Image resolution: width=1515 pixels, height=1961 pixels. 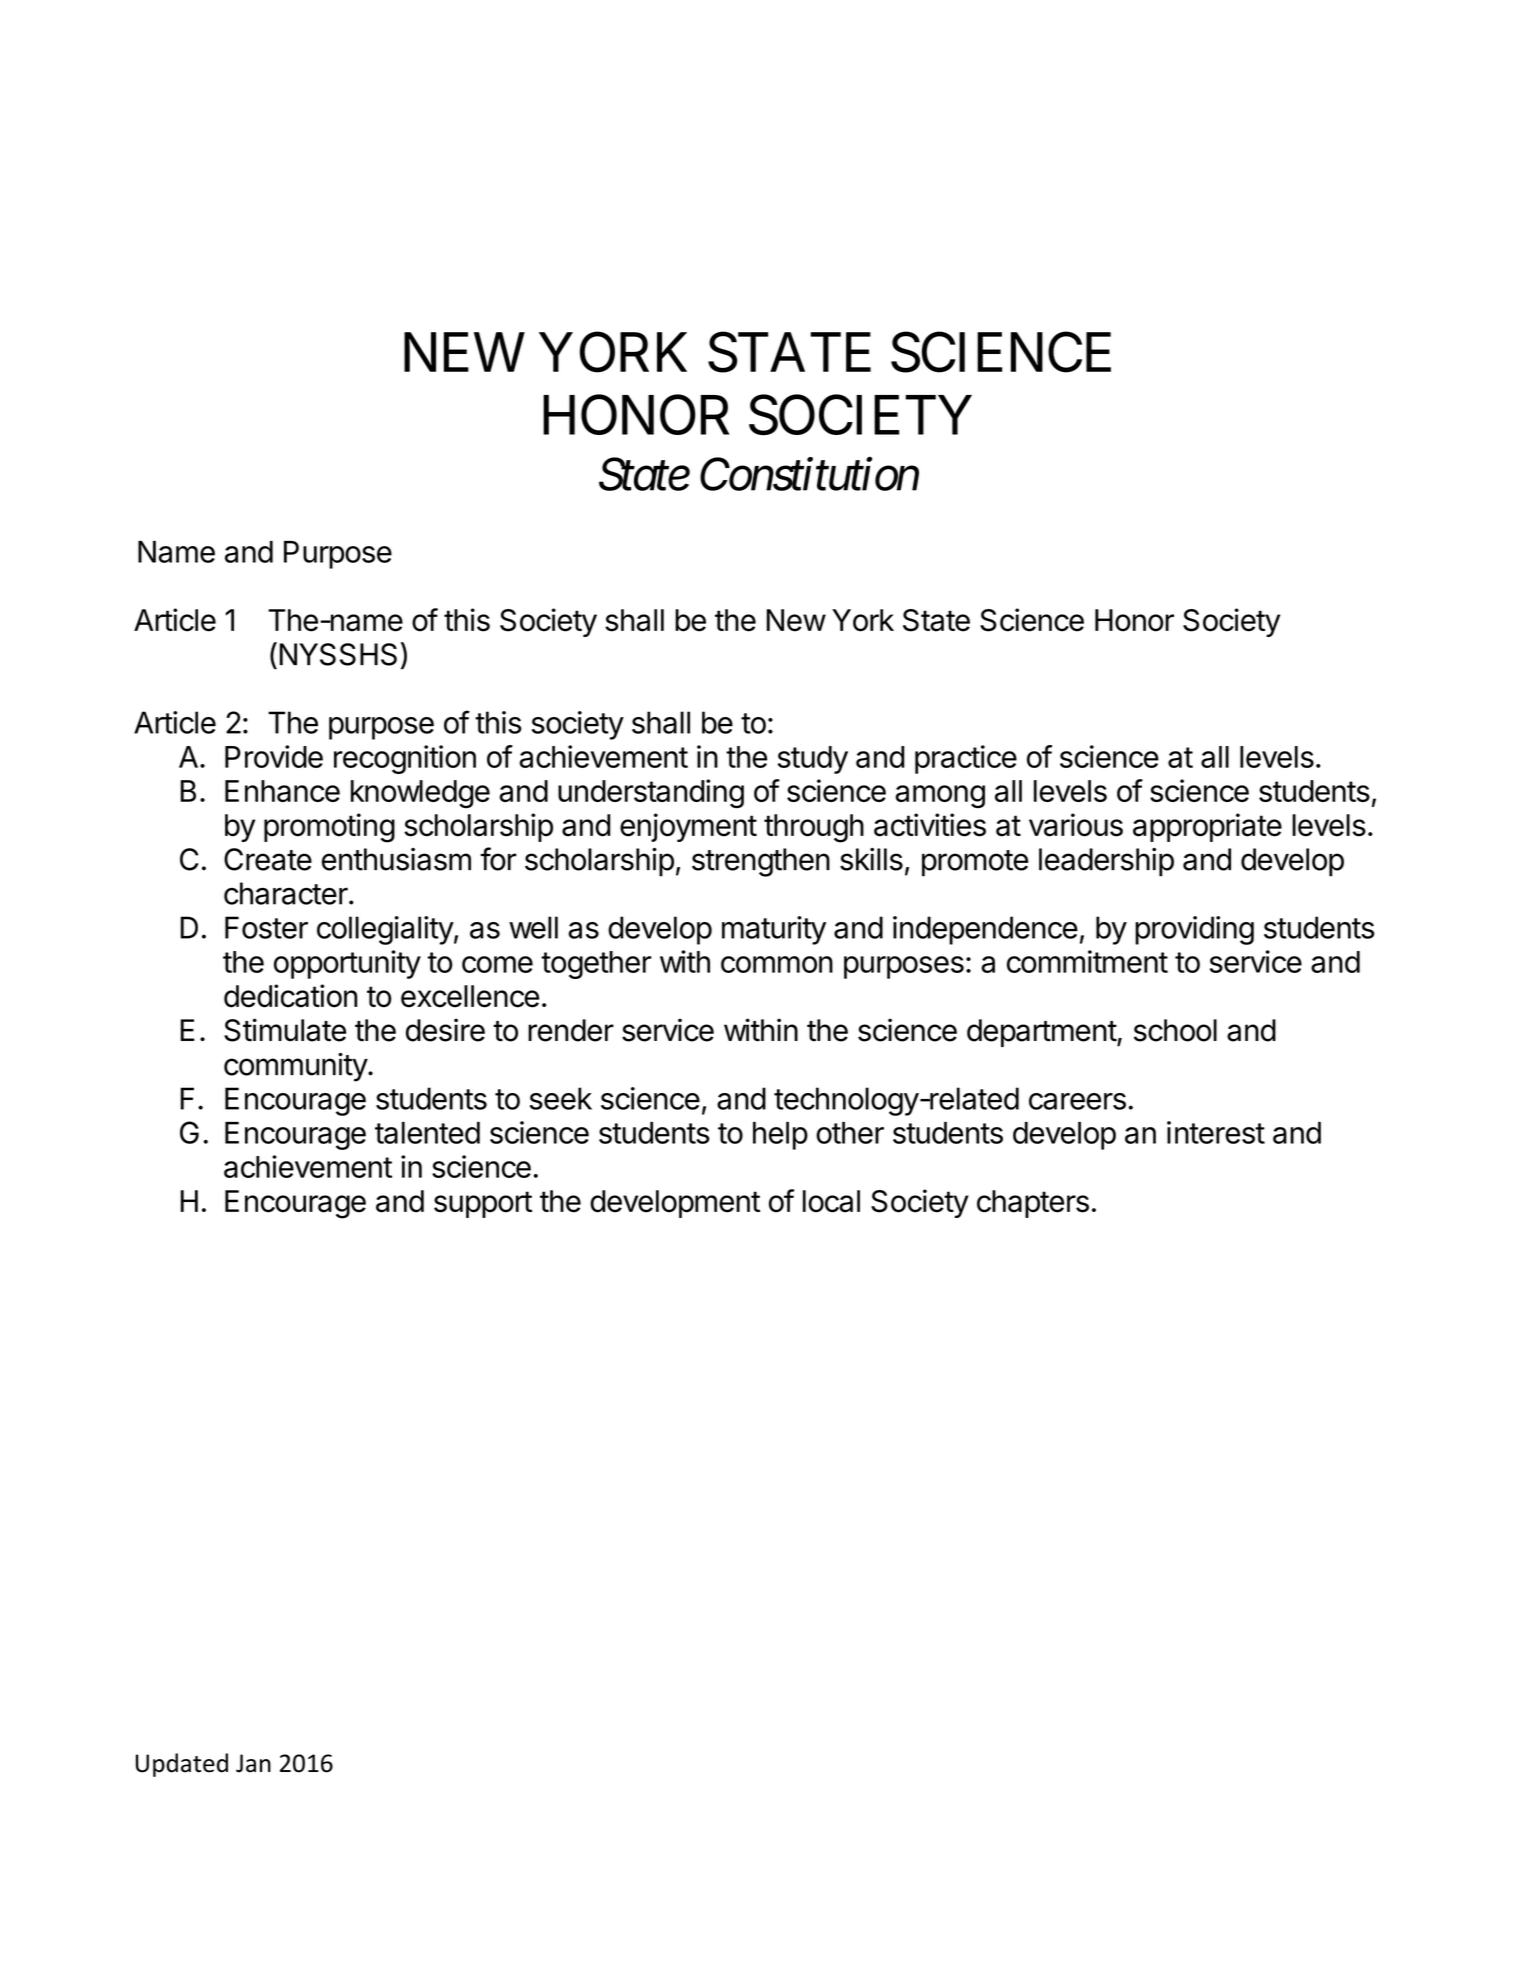 What do you see at coordinates (1076, 825) in the screenshot?
I see `various` at bounding box center [1076, 825].
